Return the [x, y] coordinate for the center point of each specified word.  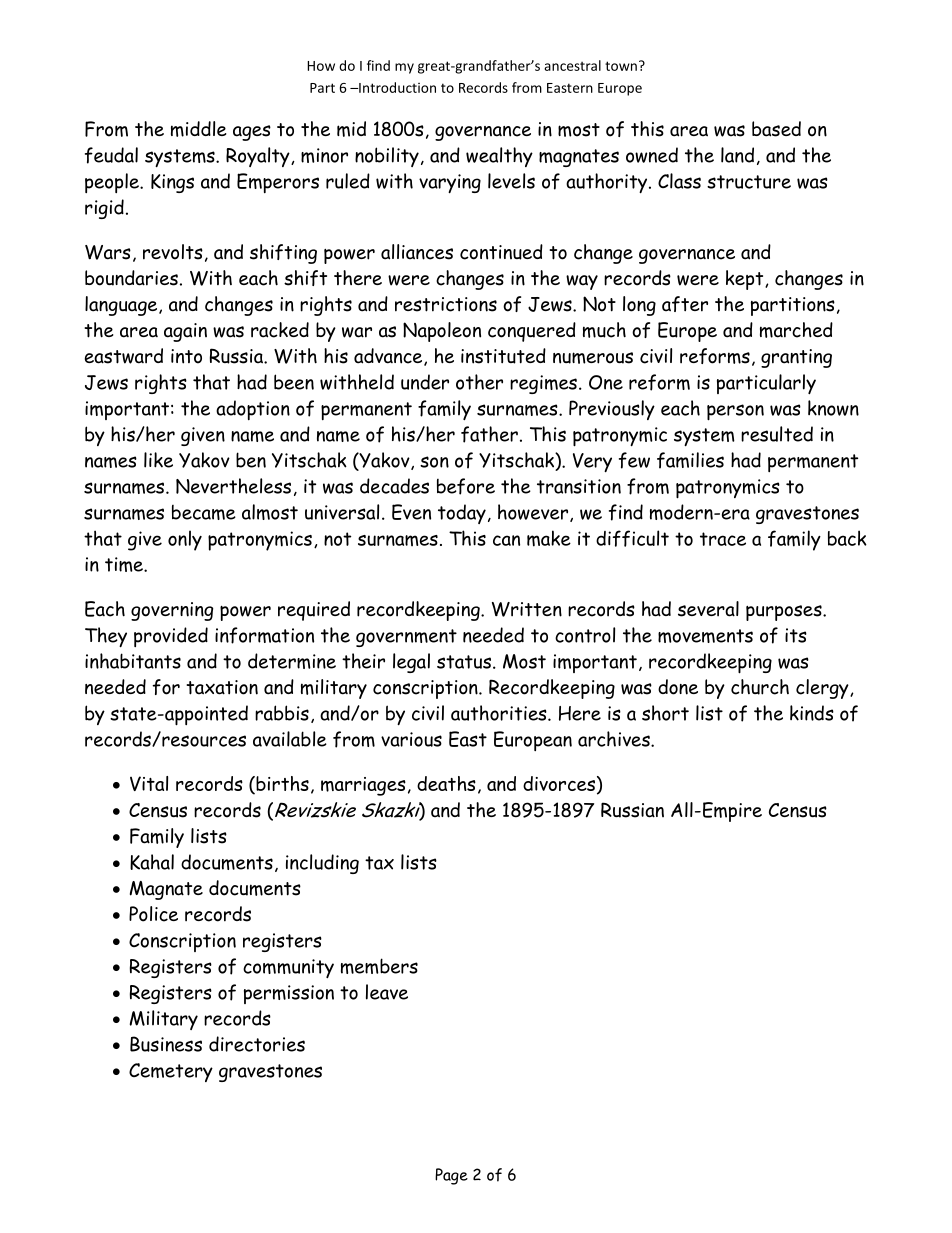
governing [172, 611]
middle [199, 129]
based [776, 129]
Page [451, 1176]
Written [527, 609]
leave [387, 992]
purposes [785, 613]
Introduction [396, 87]
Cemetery [171, 1072]
